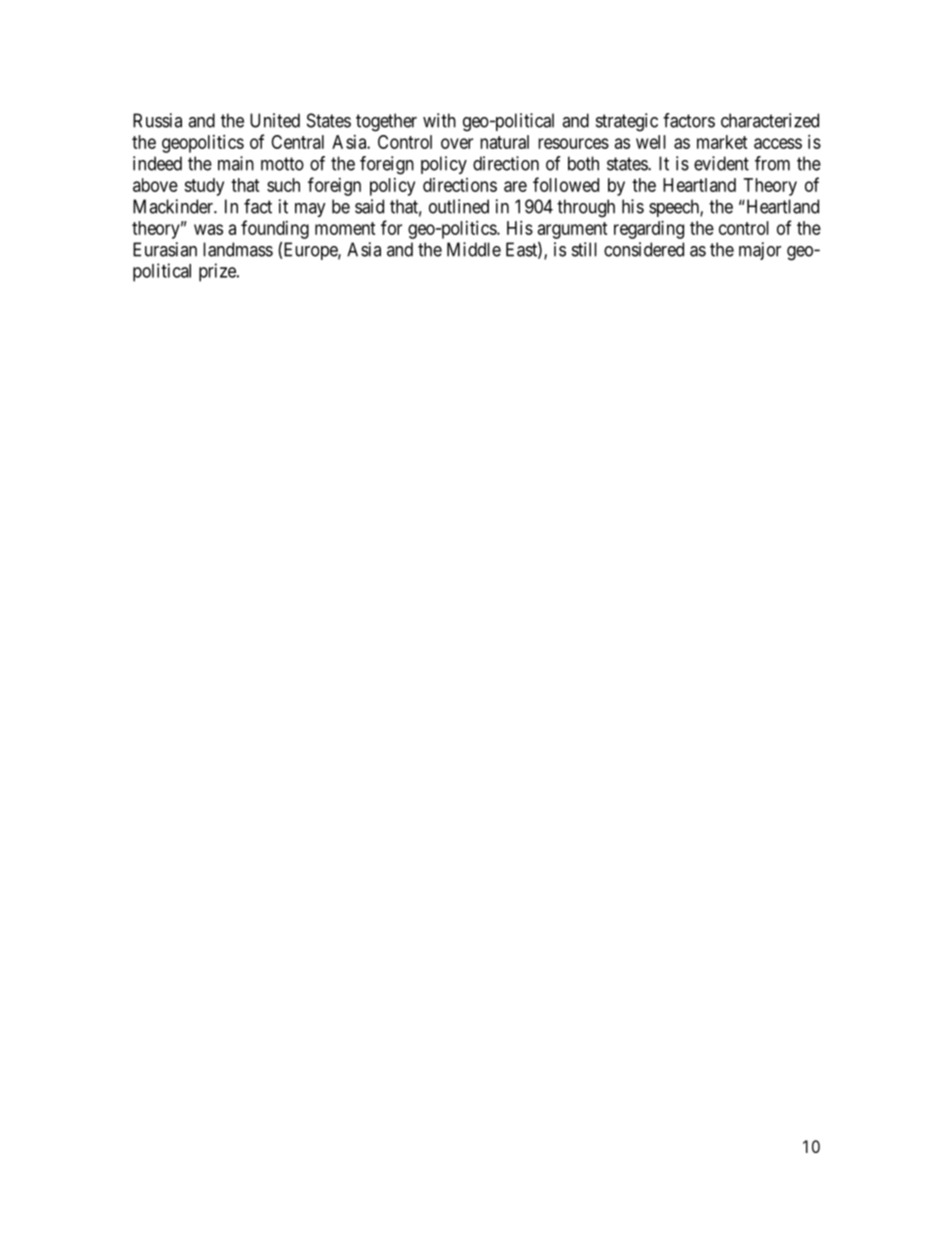 Image resolution: width=952 pixels, height=1233 pixels. I want to click on landmass, so click(238, 249).
